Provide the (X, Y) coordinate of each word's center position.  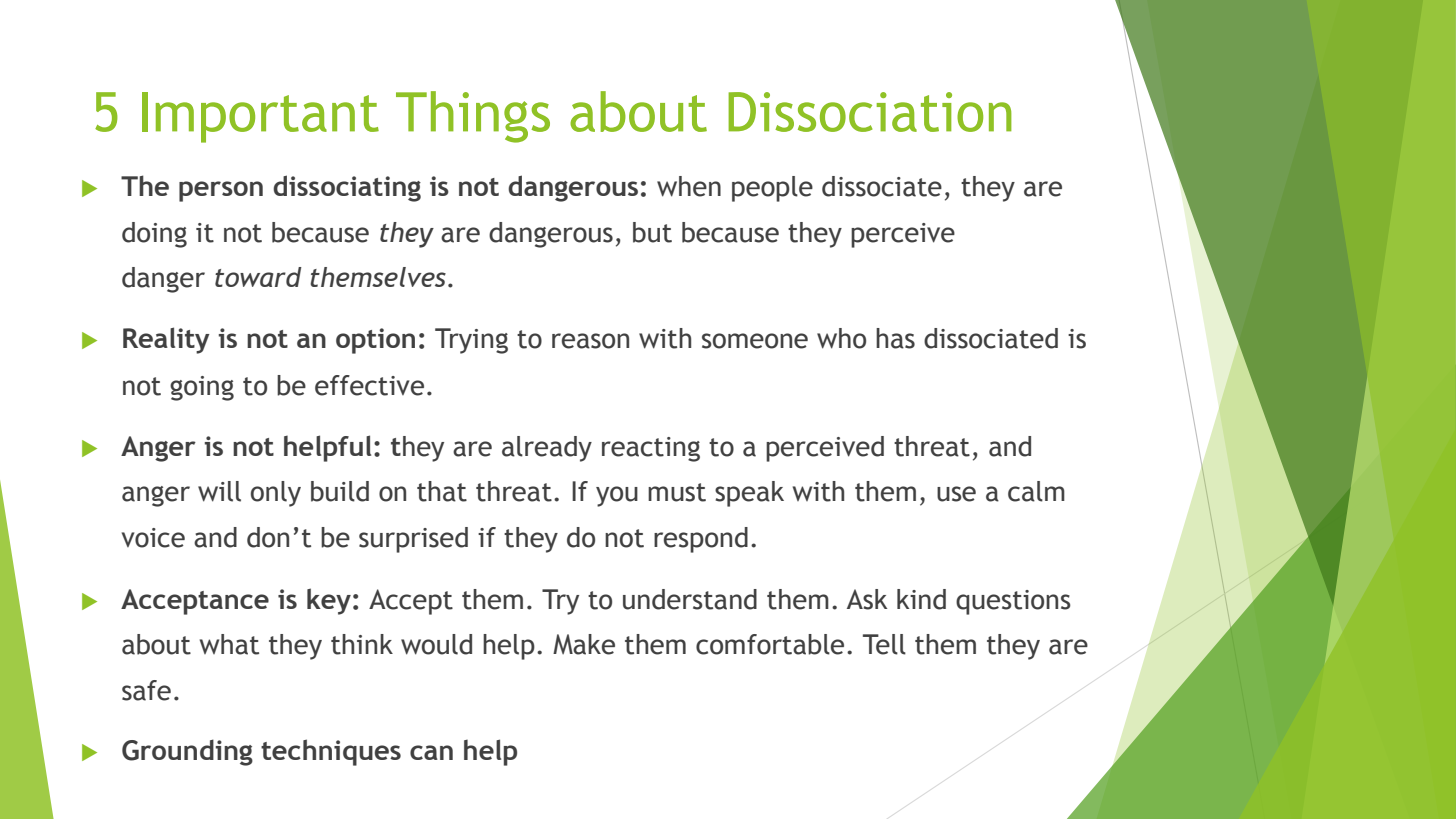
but (652, 232)
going (202, 388)
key (329, 601)
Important (260, 117)
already (547, 449)
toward (258, 277)
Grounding (187, 752)
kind (921, 599)
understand (690, 599)
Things (473, 117)
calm (1036, 491)
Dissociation (870, 112)
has (895, 338)
